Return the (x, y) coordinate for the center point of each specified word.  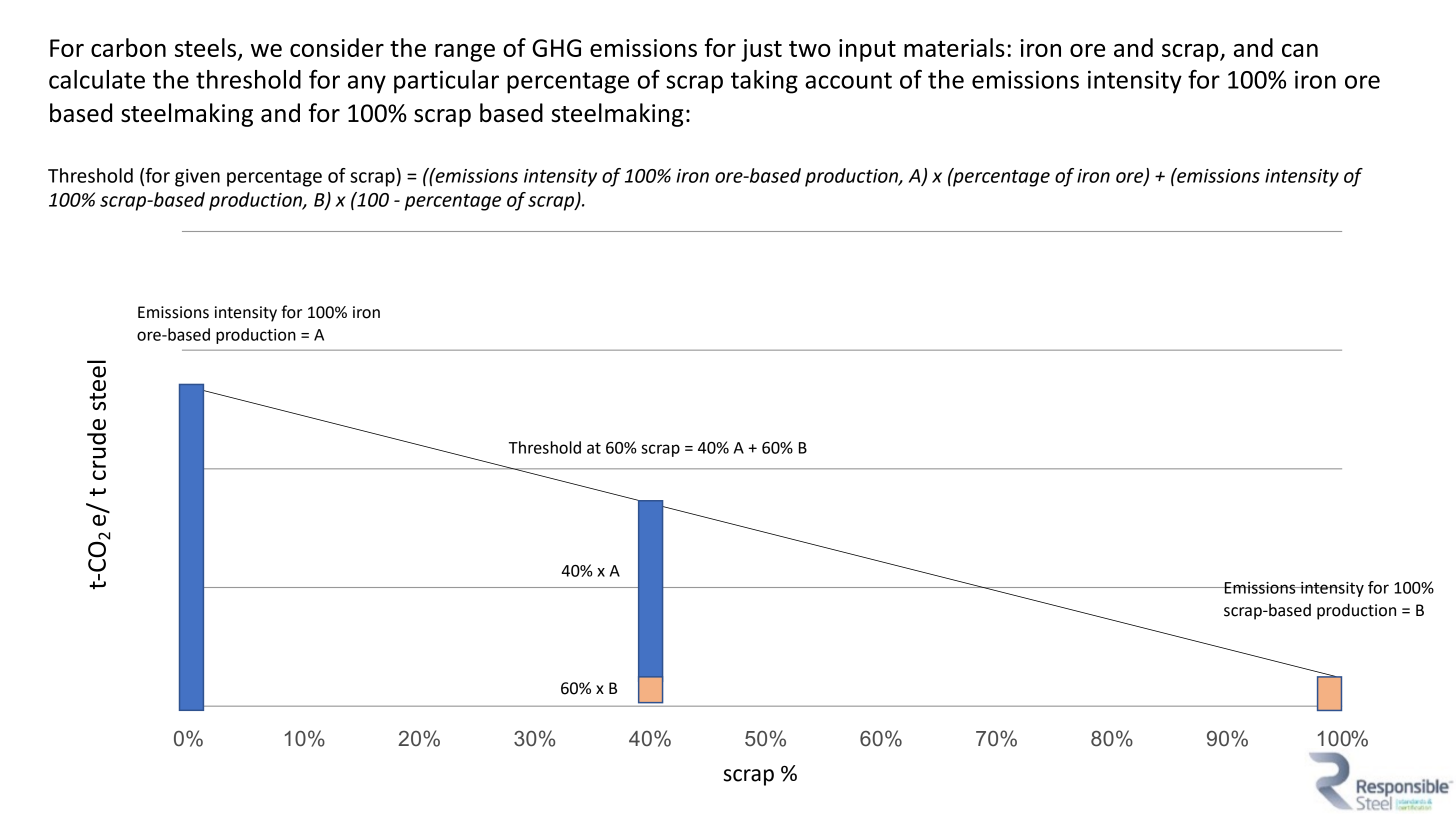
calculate (97, 79)
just (761, 50)
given (197, 178)
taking (764, 82)
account (848, 80)
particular (446, 82)
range (465, 53)
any (367, 84)
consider (337, 47)
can (1300, 50)
